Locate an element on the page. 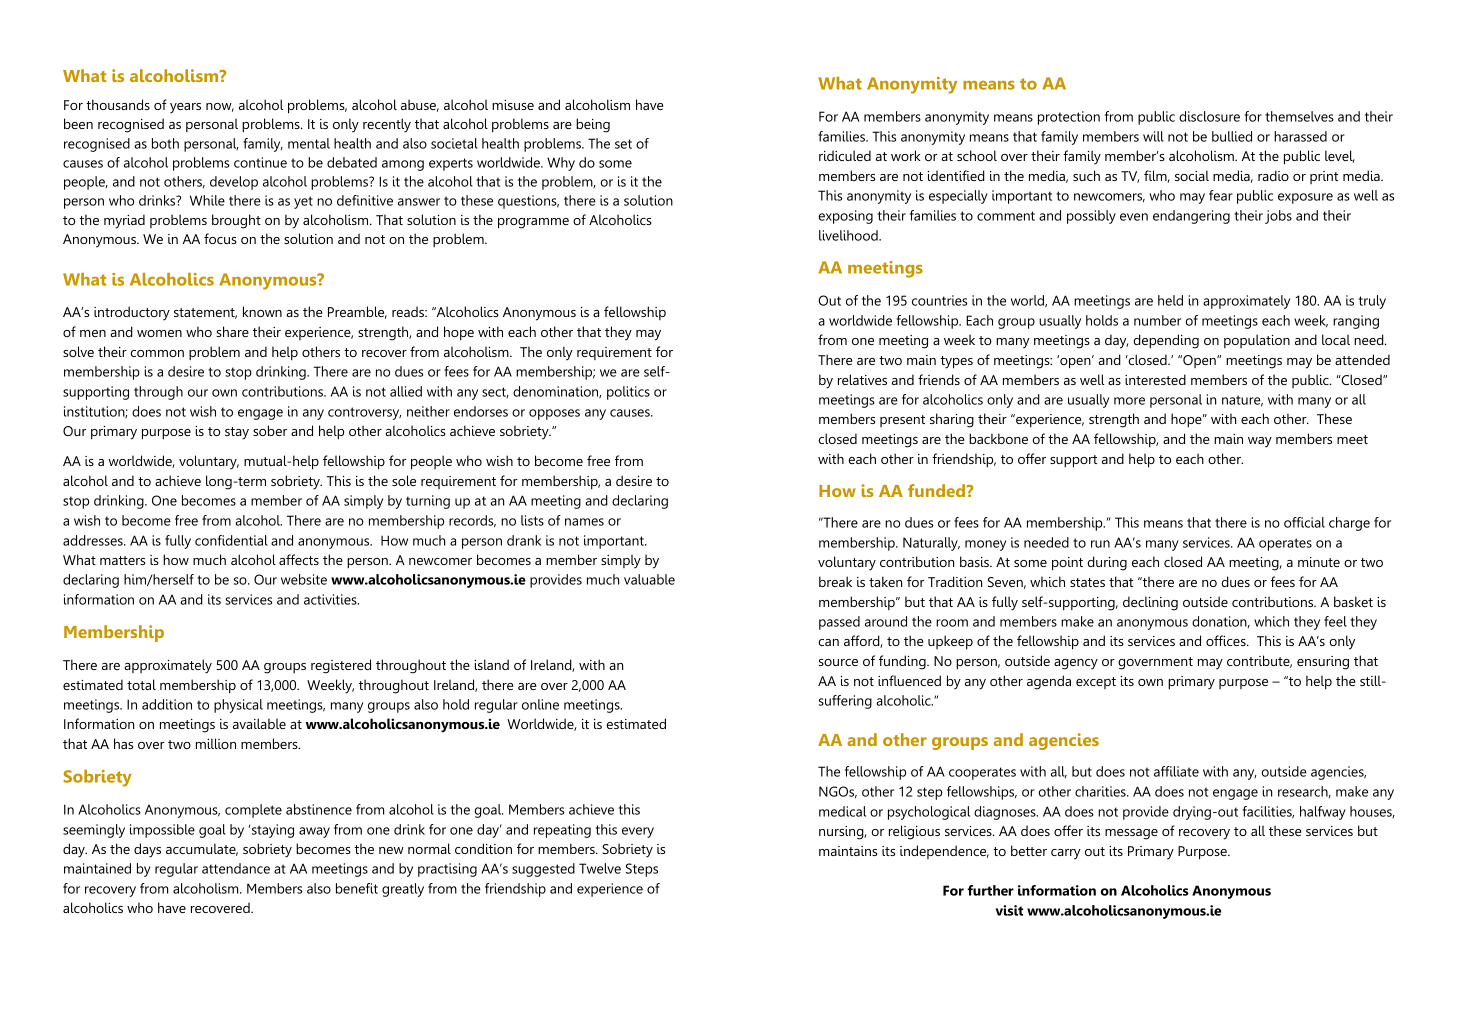  years is located at coordinates (185, 108).
